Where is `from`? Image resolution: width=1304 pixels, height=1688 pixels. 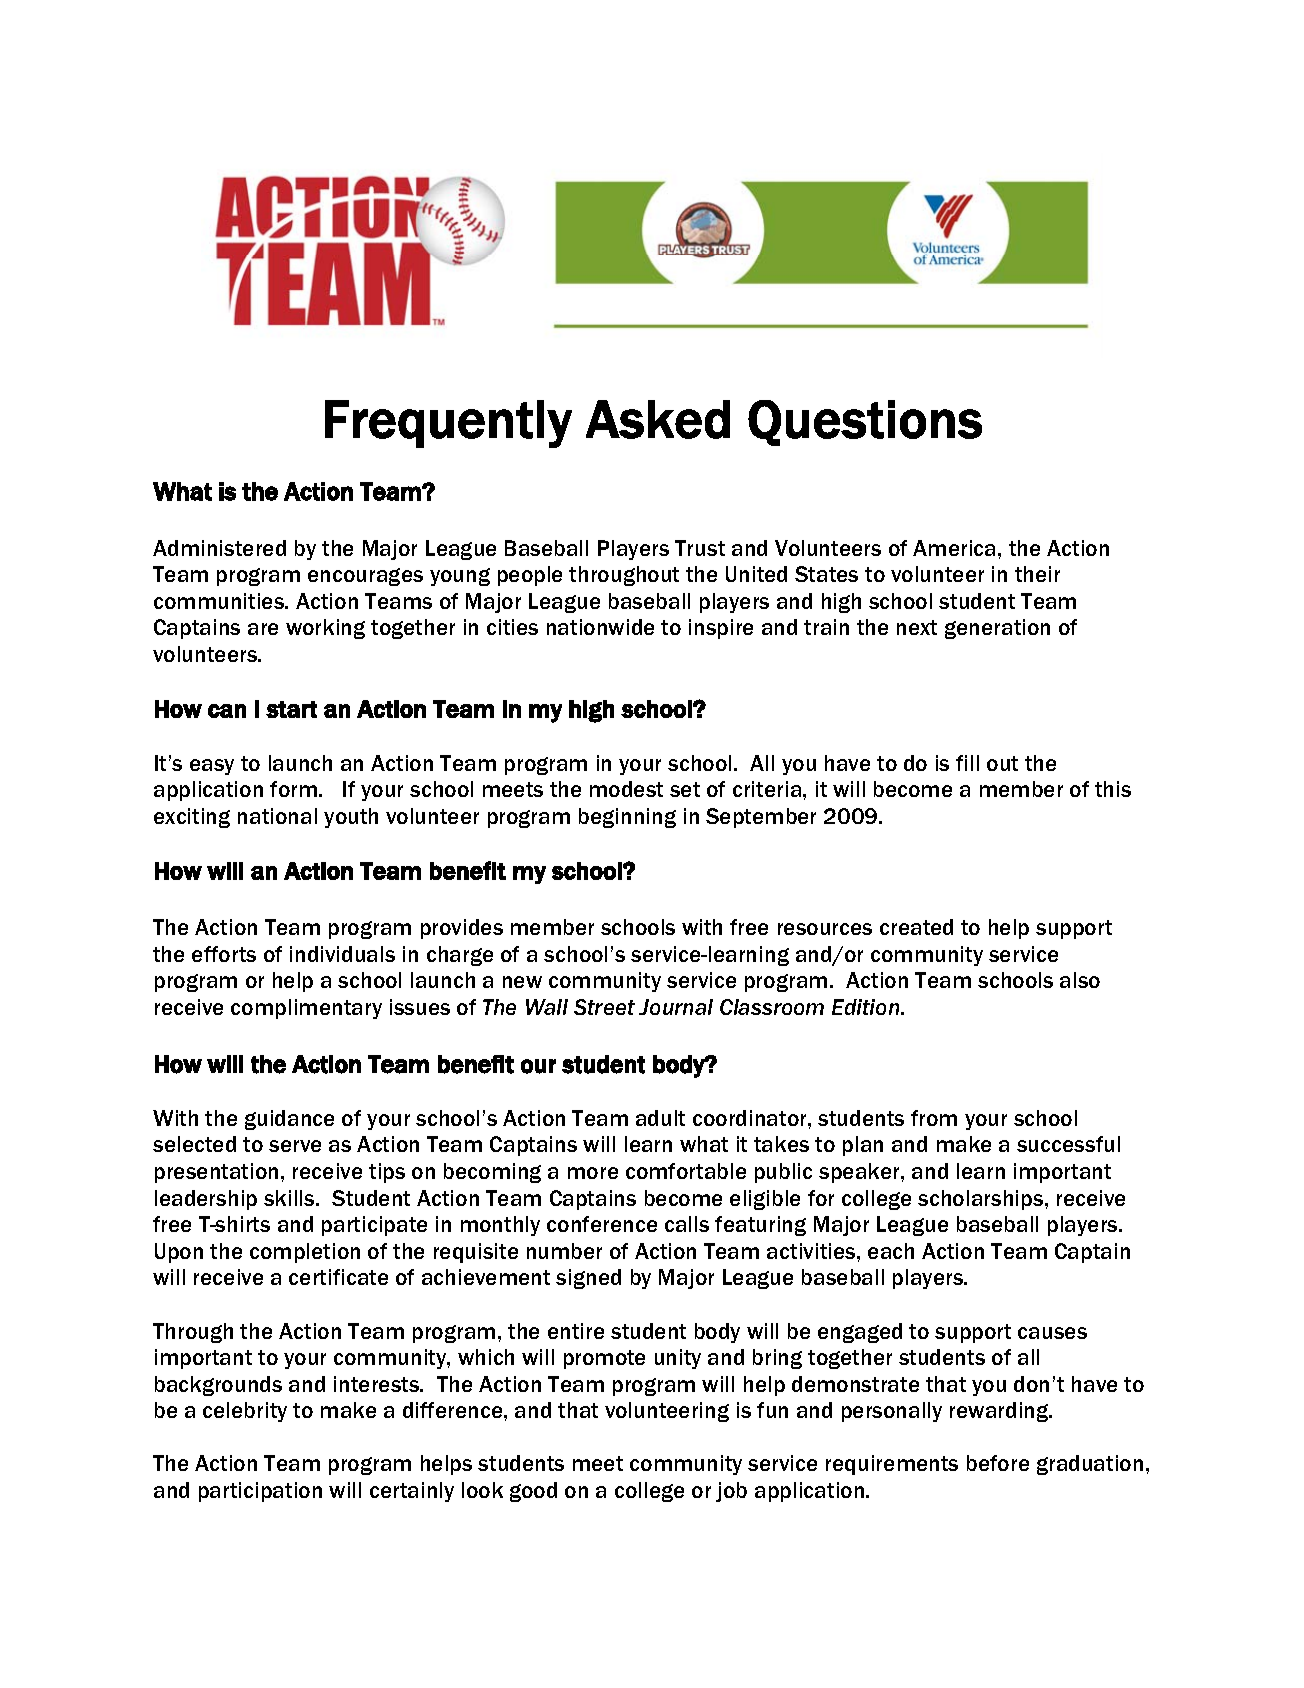 from is located at coordinates (934, 1118).
